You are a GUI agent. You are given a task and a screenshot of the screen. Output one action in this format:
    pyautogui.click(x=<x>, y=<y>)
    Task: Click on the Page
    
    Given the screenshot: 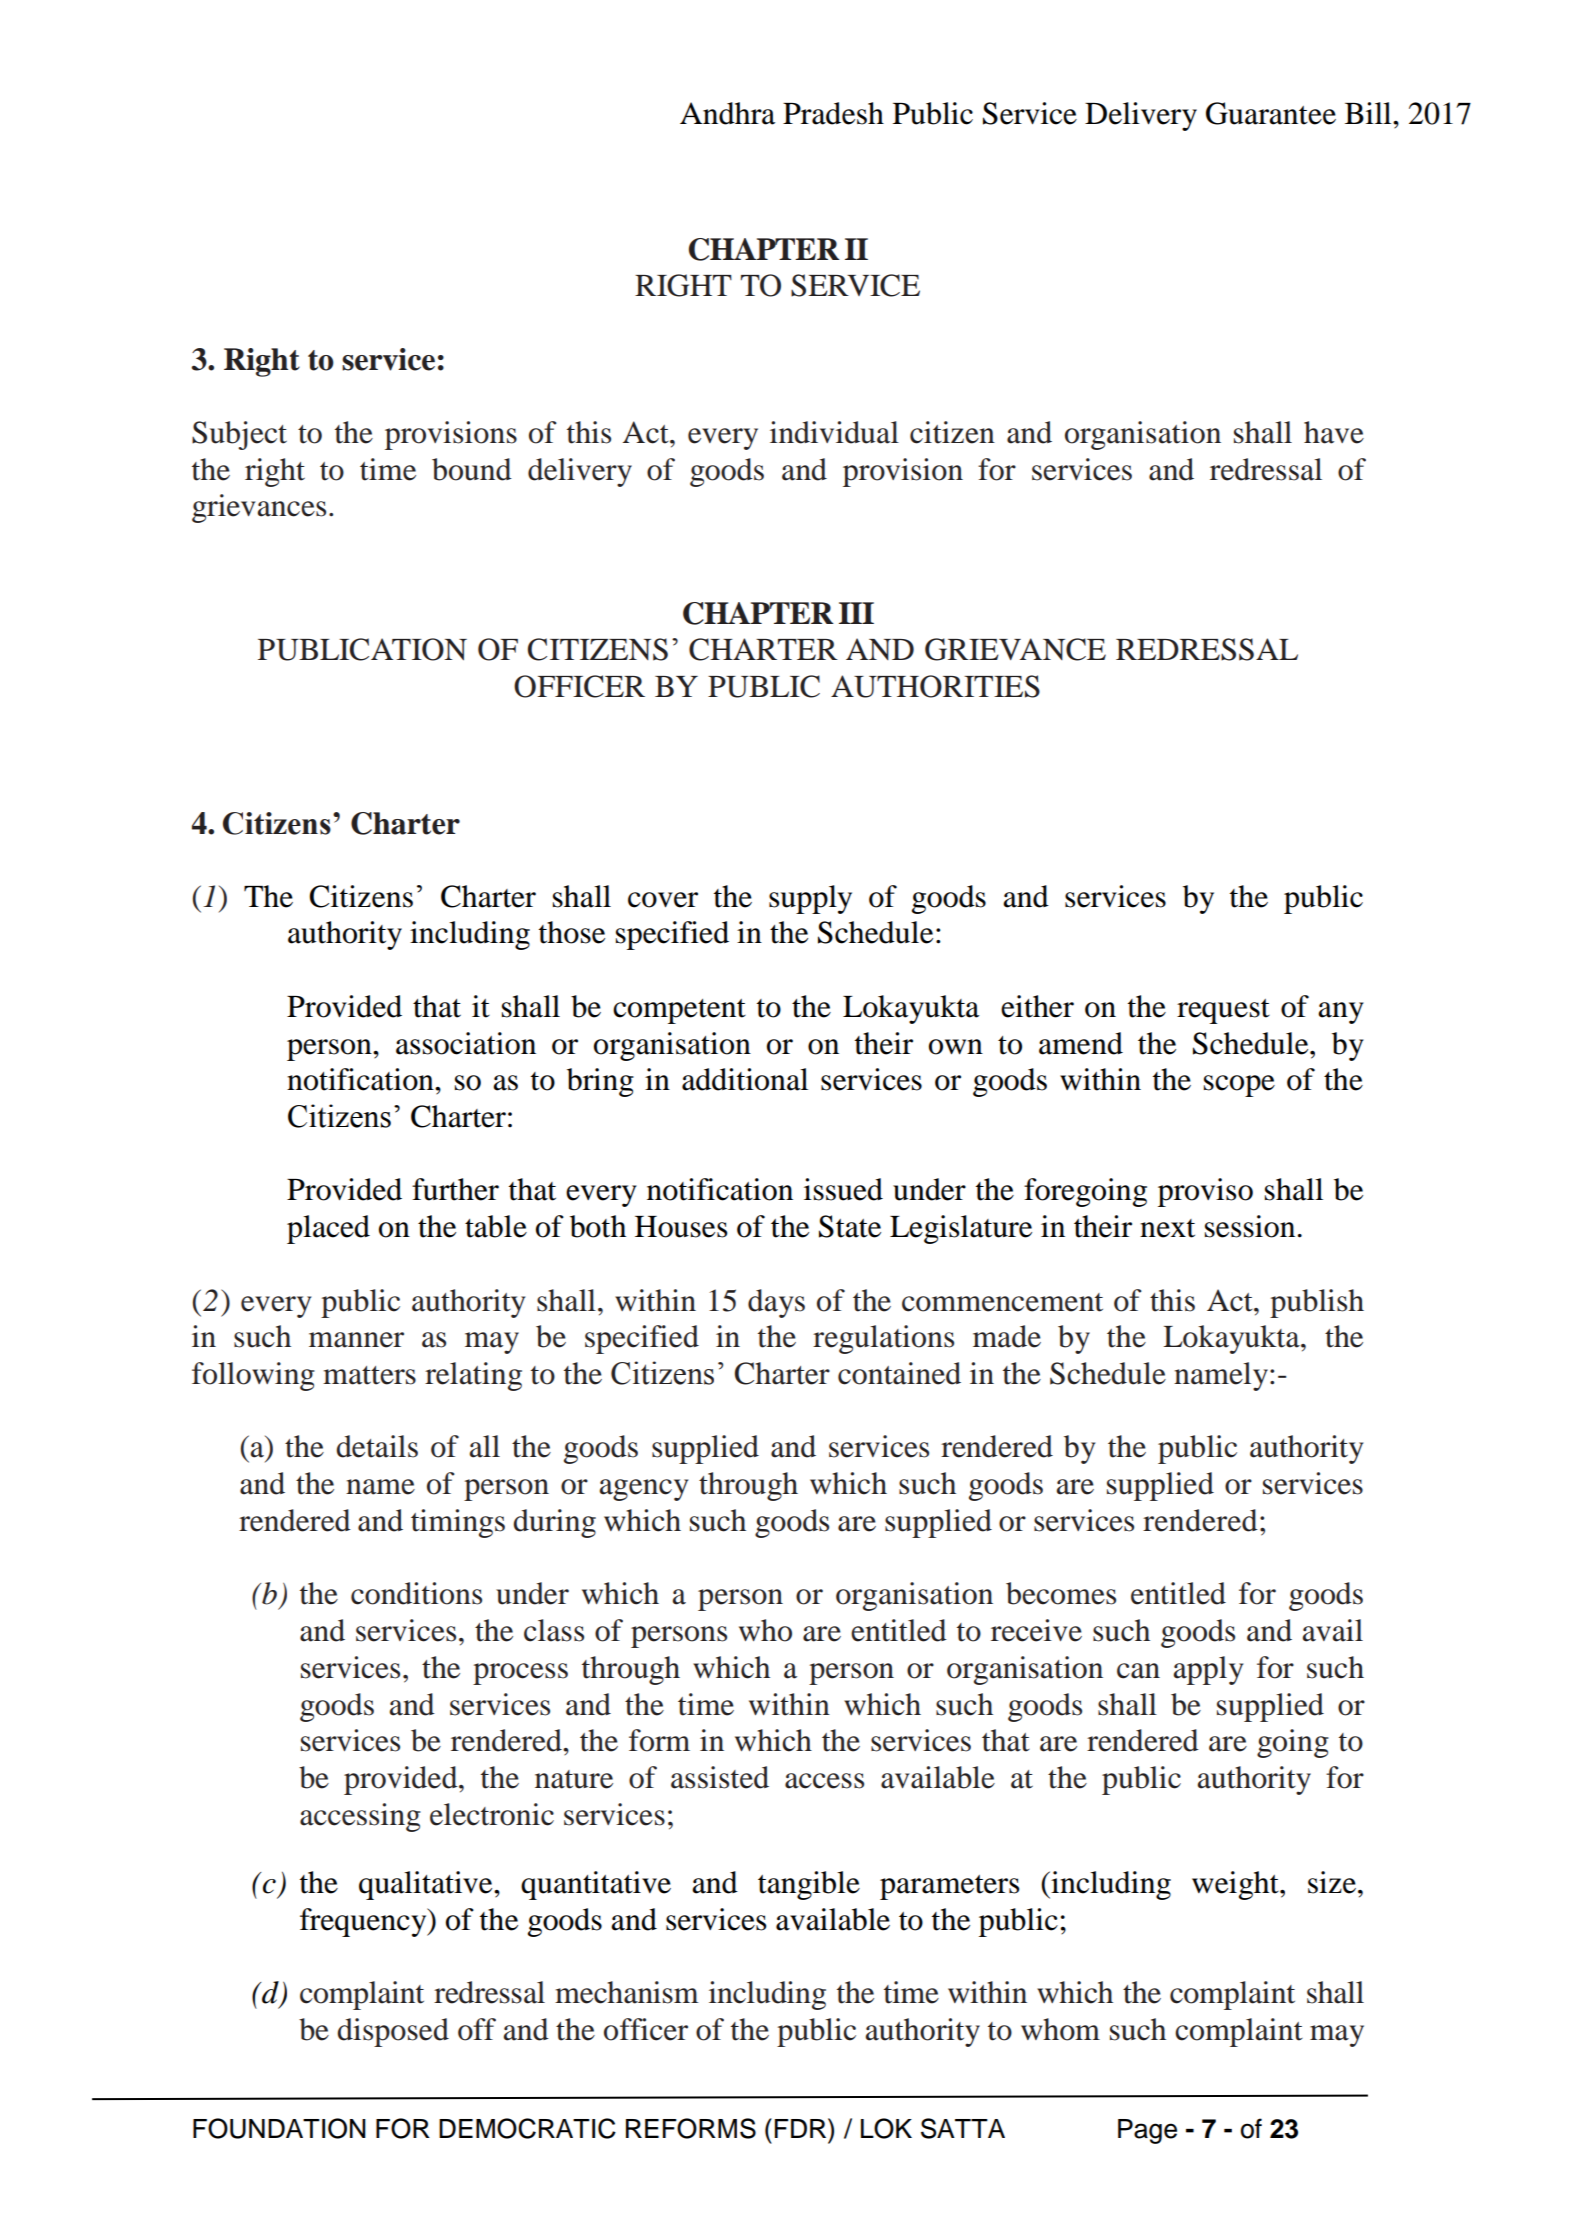 What is the action you would take?
    pyautogui.click(x=1147, y=2131)
